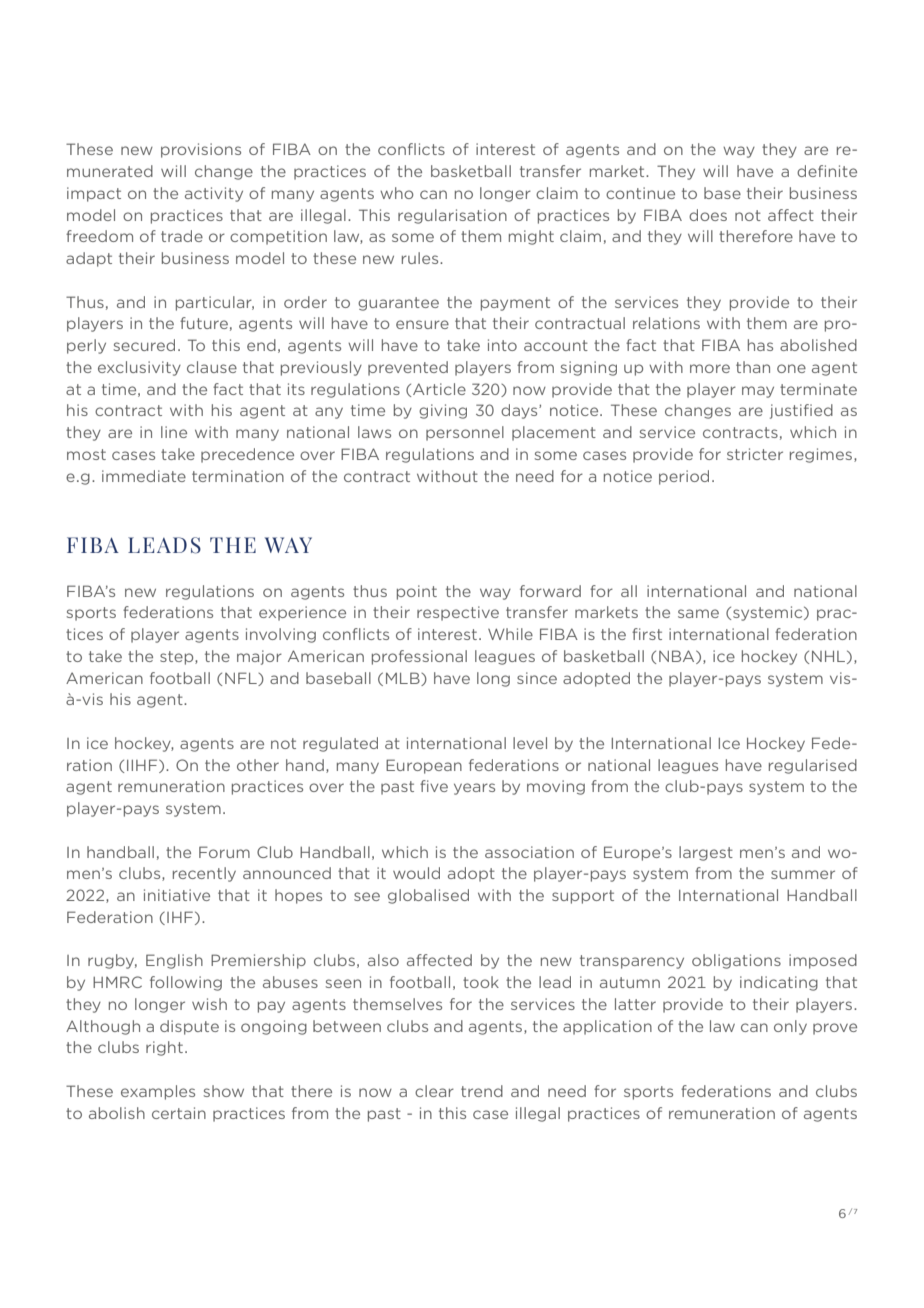 The height and width of the screenshot is (1308, 924). What do you see at coordinates (158, 1092) in the screenshot?
I see `examples` at bounding box center [158, 1092].
